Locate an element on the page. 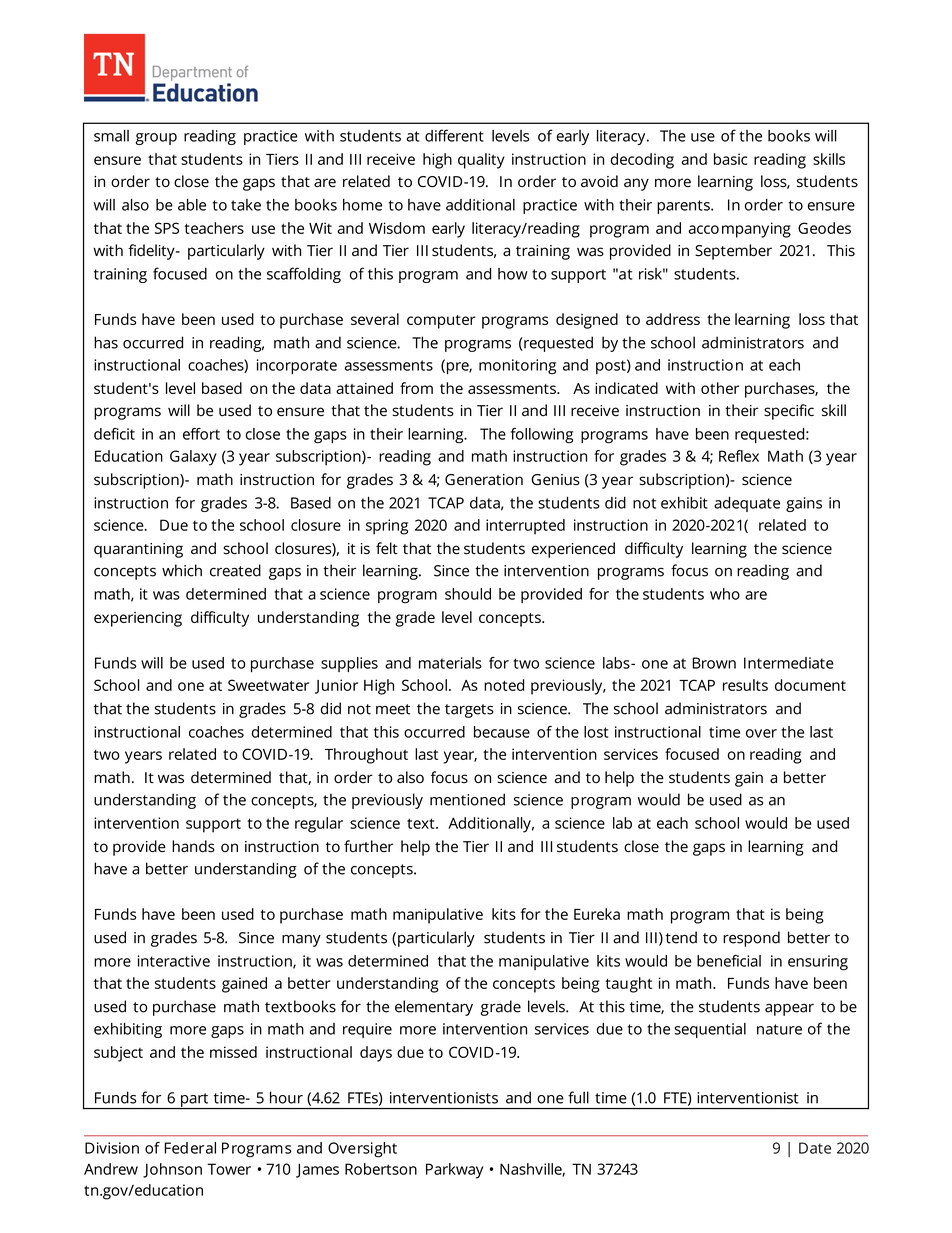 The image size is (952, 1233). Brown is located at coordinates (714, 663).
